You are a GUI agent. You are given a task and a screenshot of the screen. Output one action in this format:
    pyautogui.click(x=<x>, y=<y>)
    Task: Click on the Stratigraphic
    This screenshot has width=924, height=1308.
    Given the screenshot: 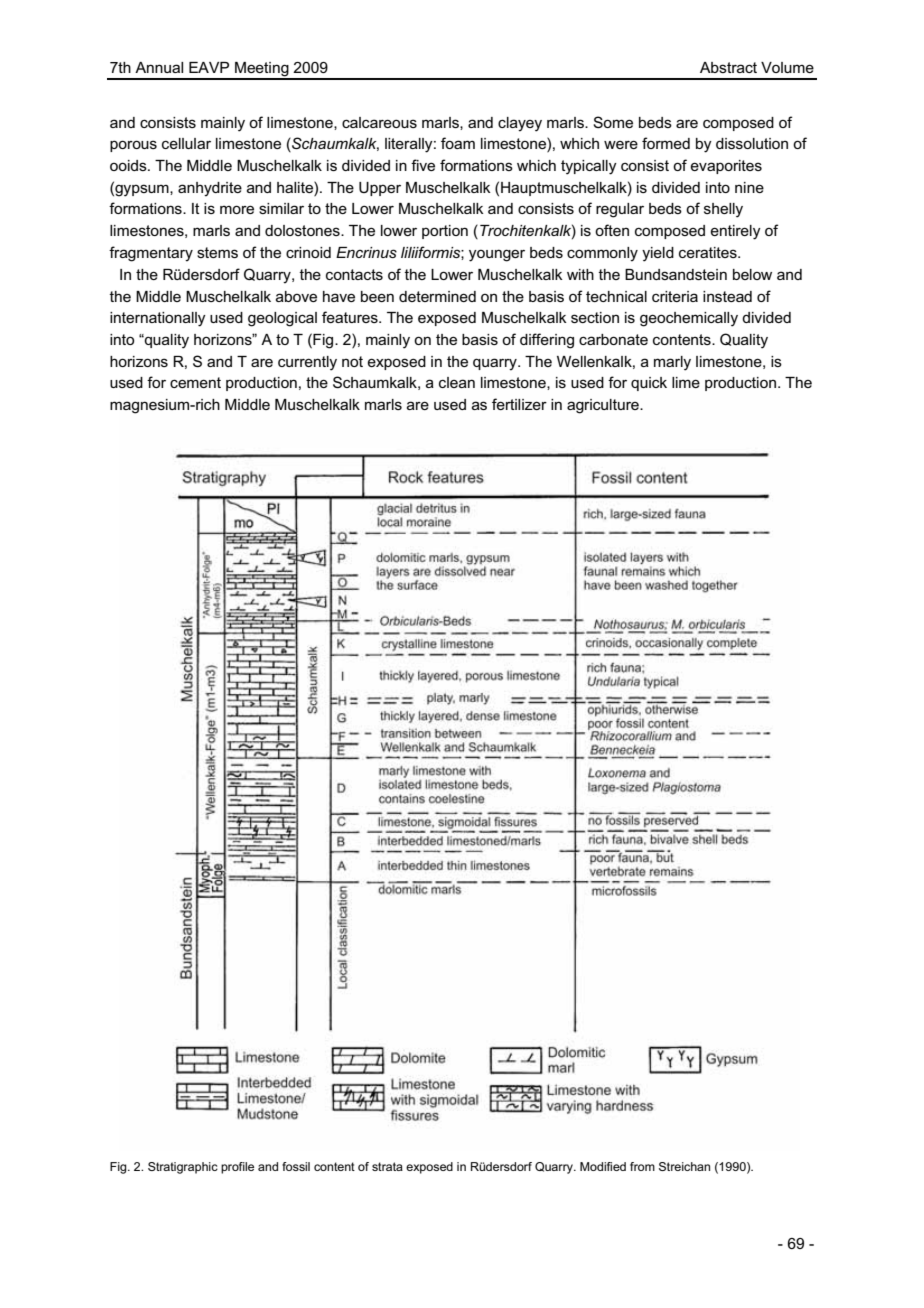 What is the action you would take?
    pyautogui.click(x=183, y=1168)
